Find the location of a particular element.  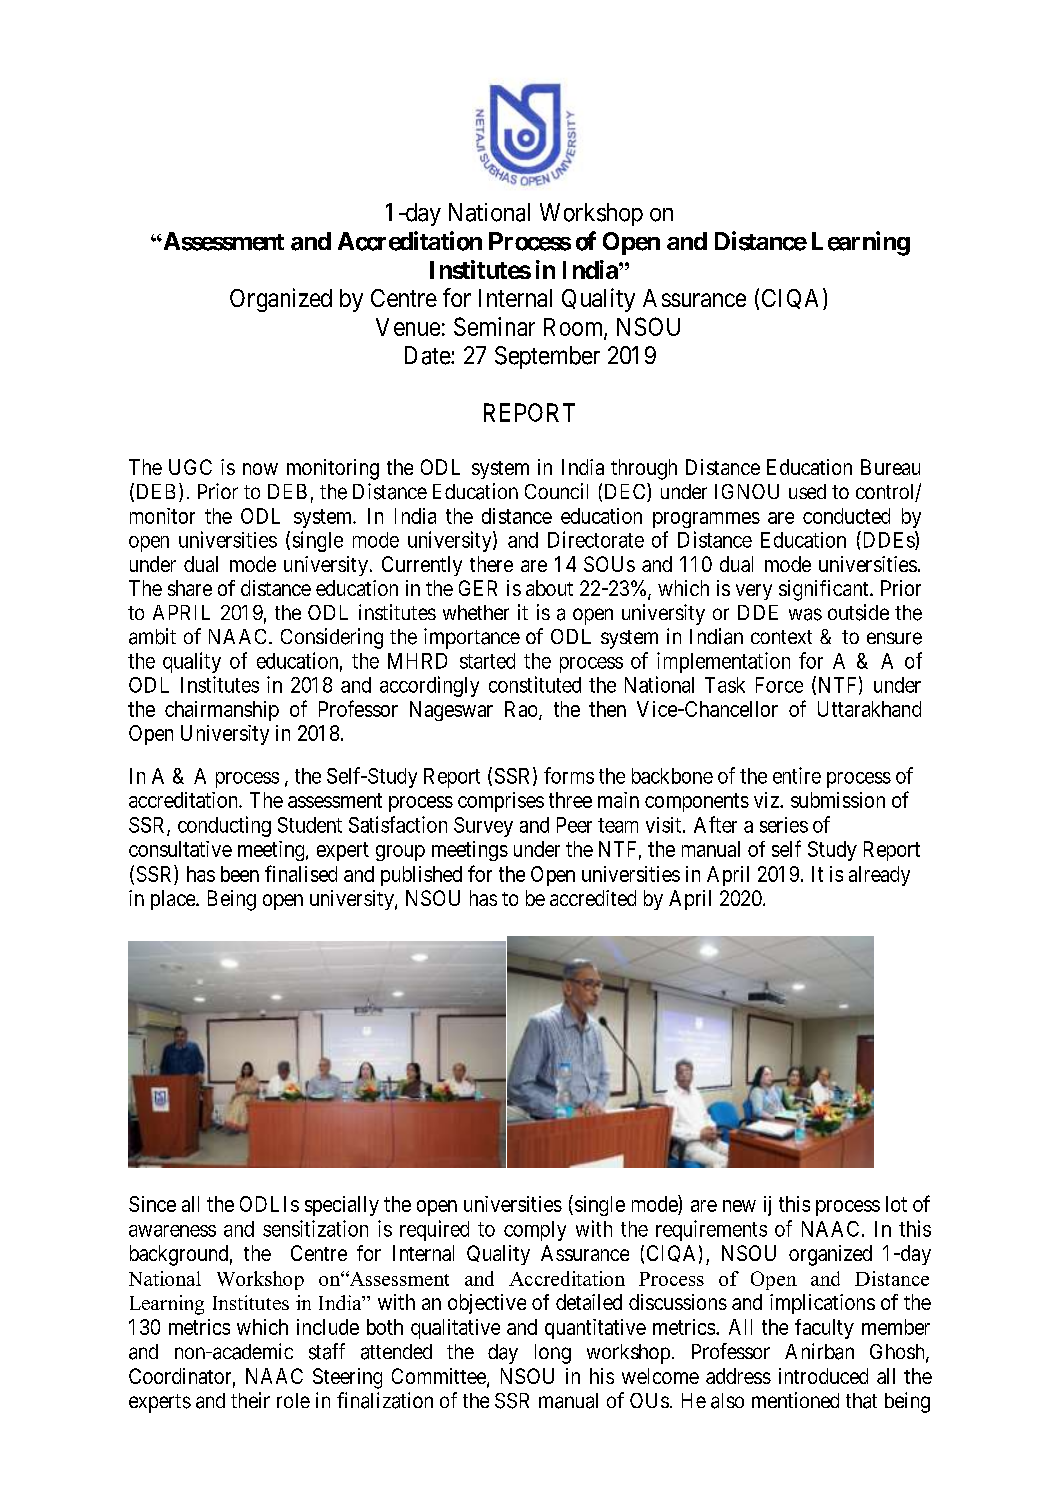

Bureau is located at coordinates (890, 467).
